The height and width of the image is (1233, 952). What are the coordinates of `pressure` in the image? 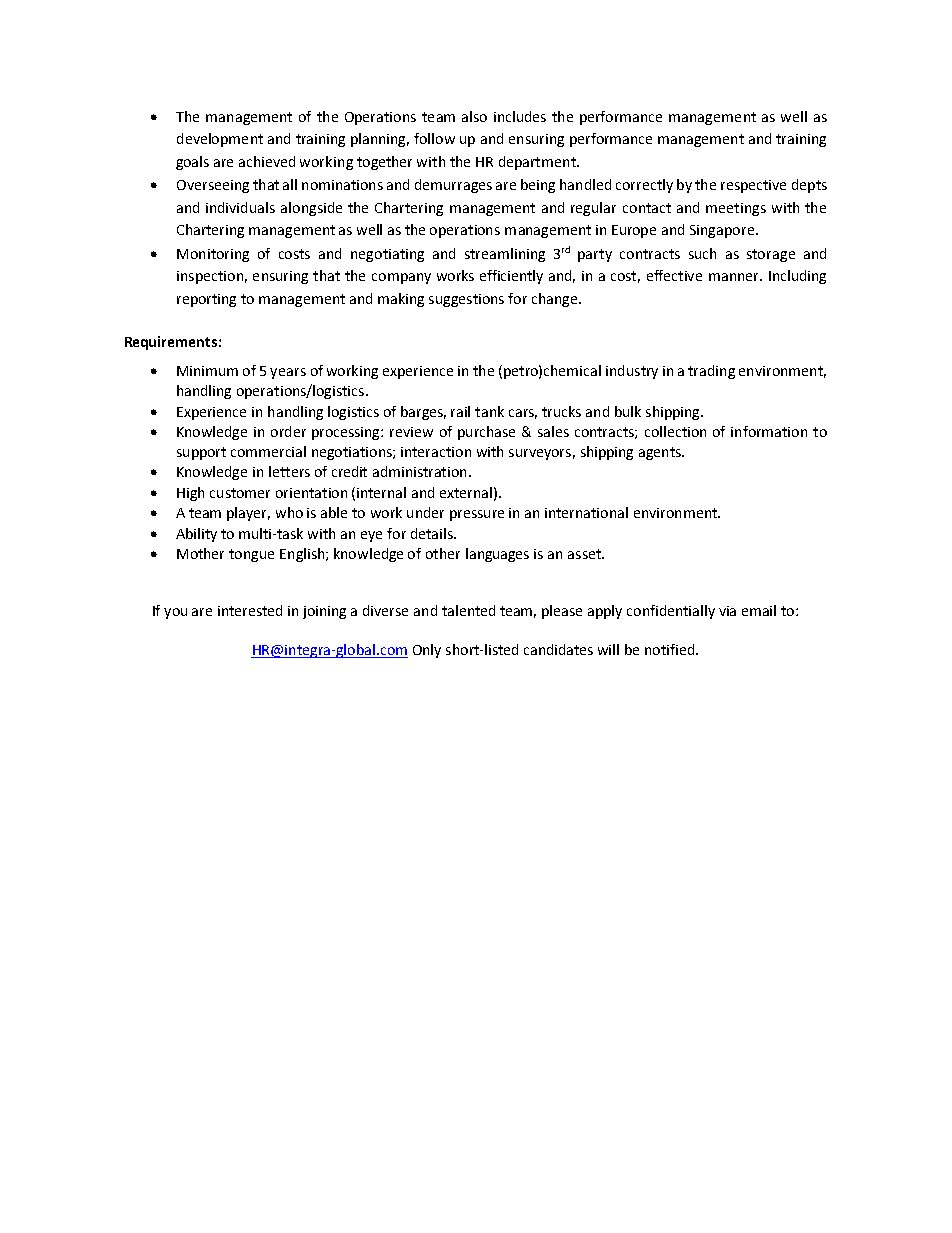 It's located at (477, 515).
